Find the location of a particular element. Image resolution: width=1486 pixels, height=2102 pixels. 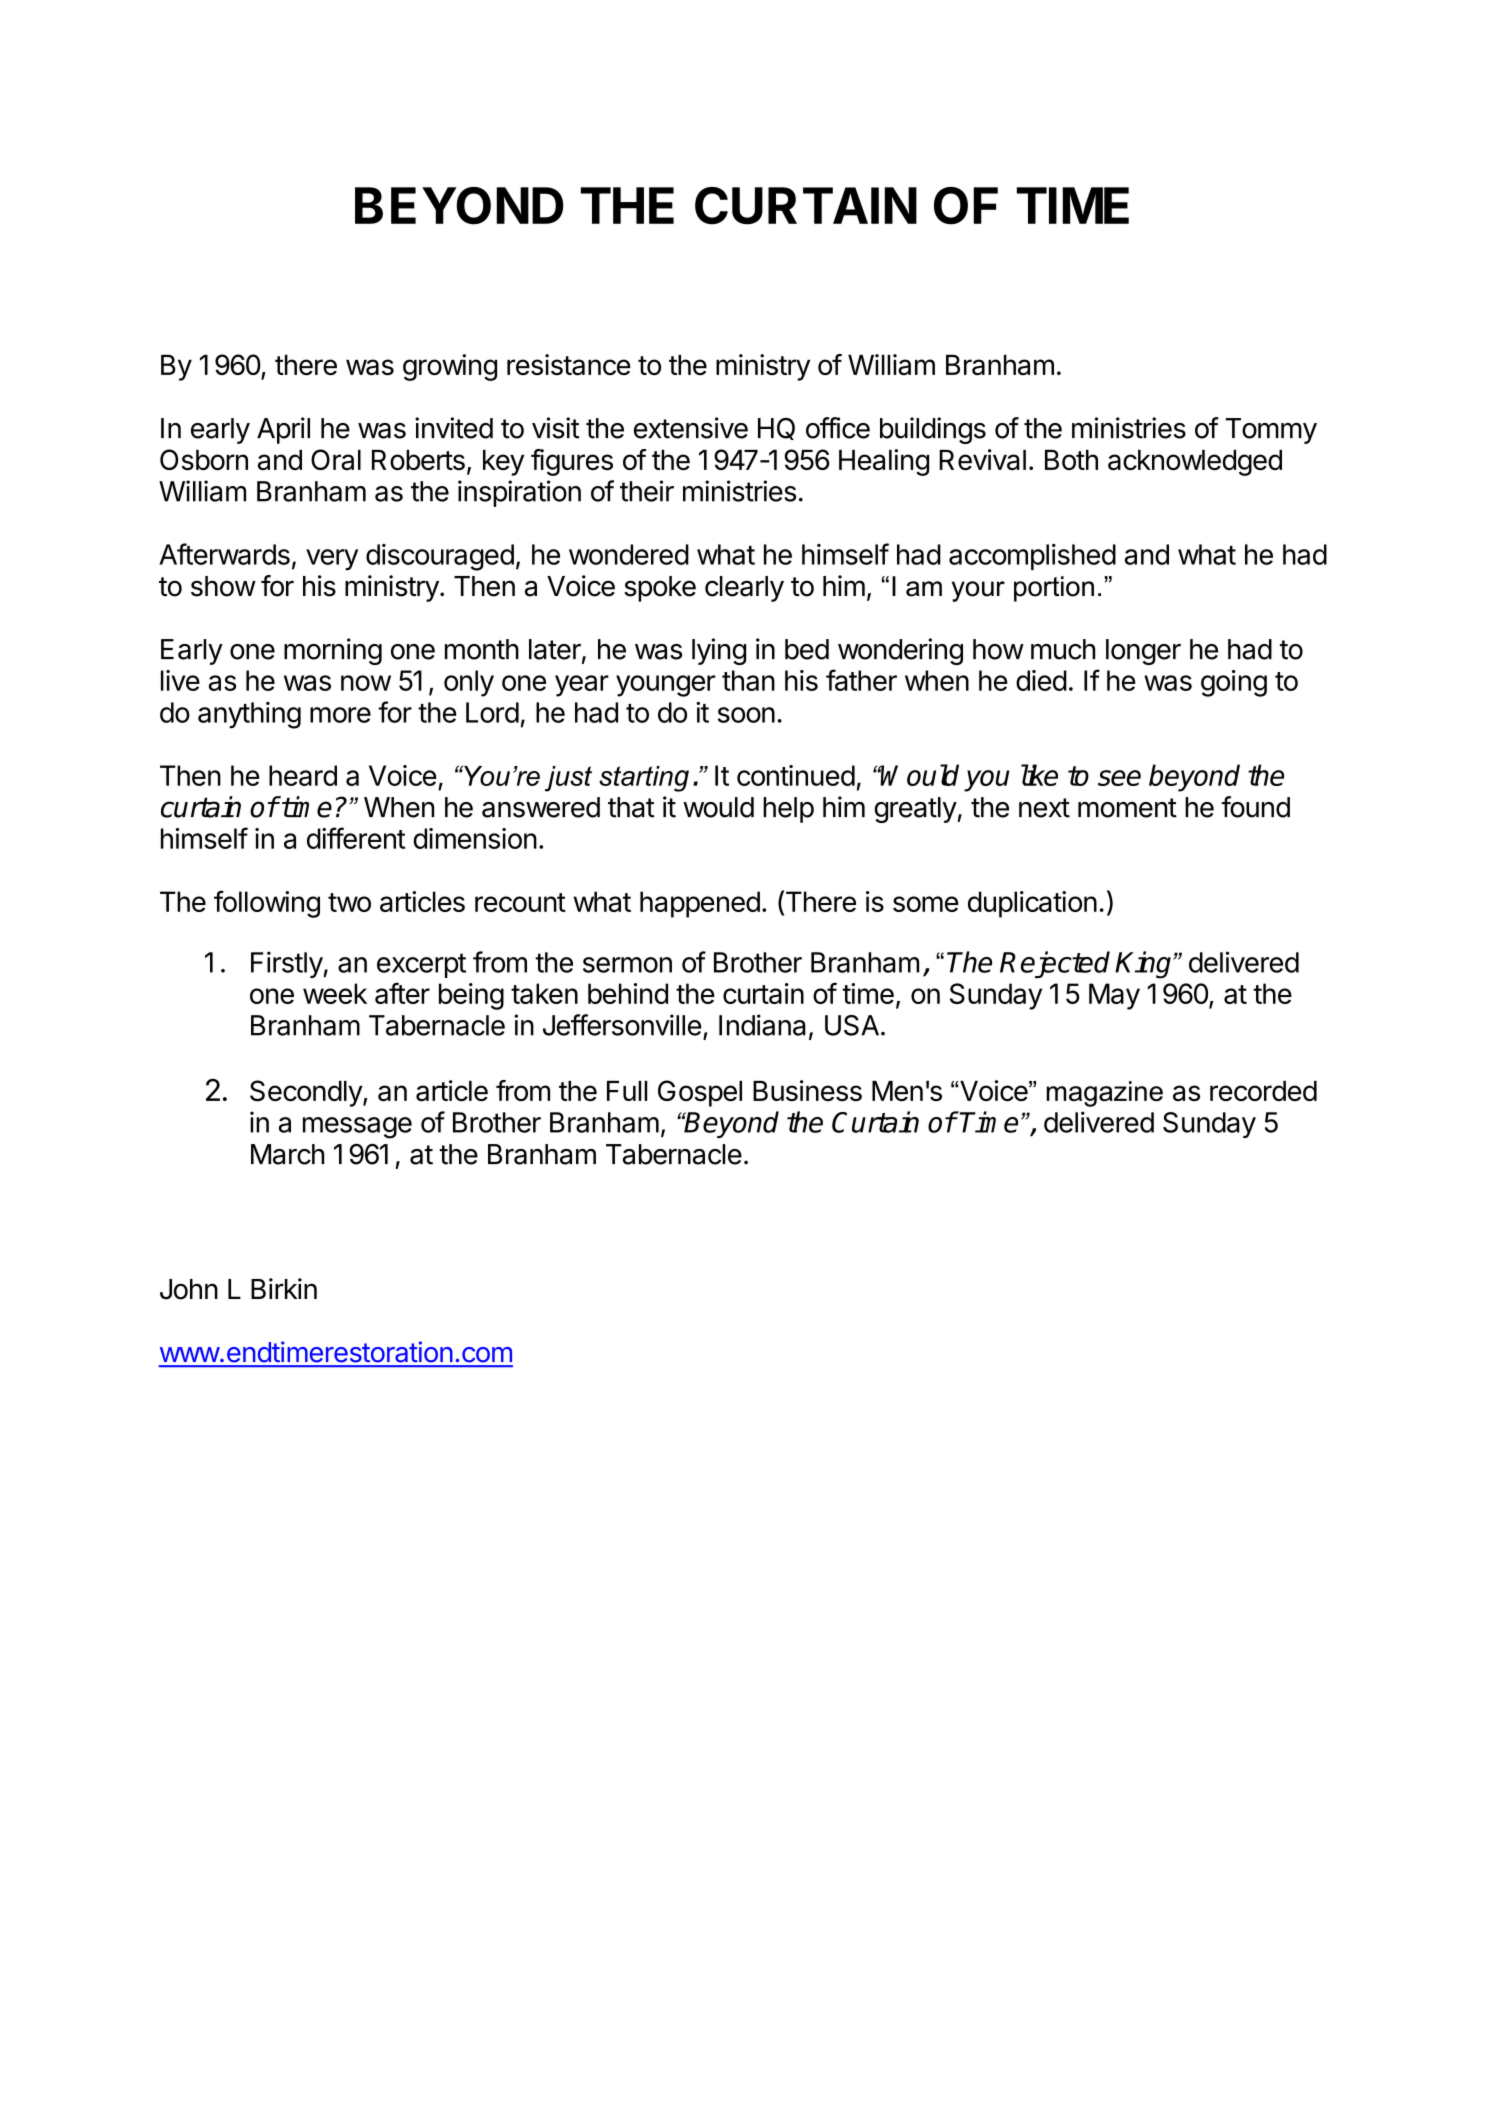

longer is located at coordinates (1143, 652).
